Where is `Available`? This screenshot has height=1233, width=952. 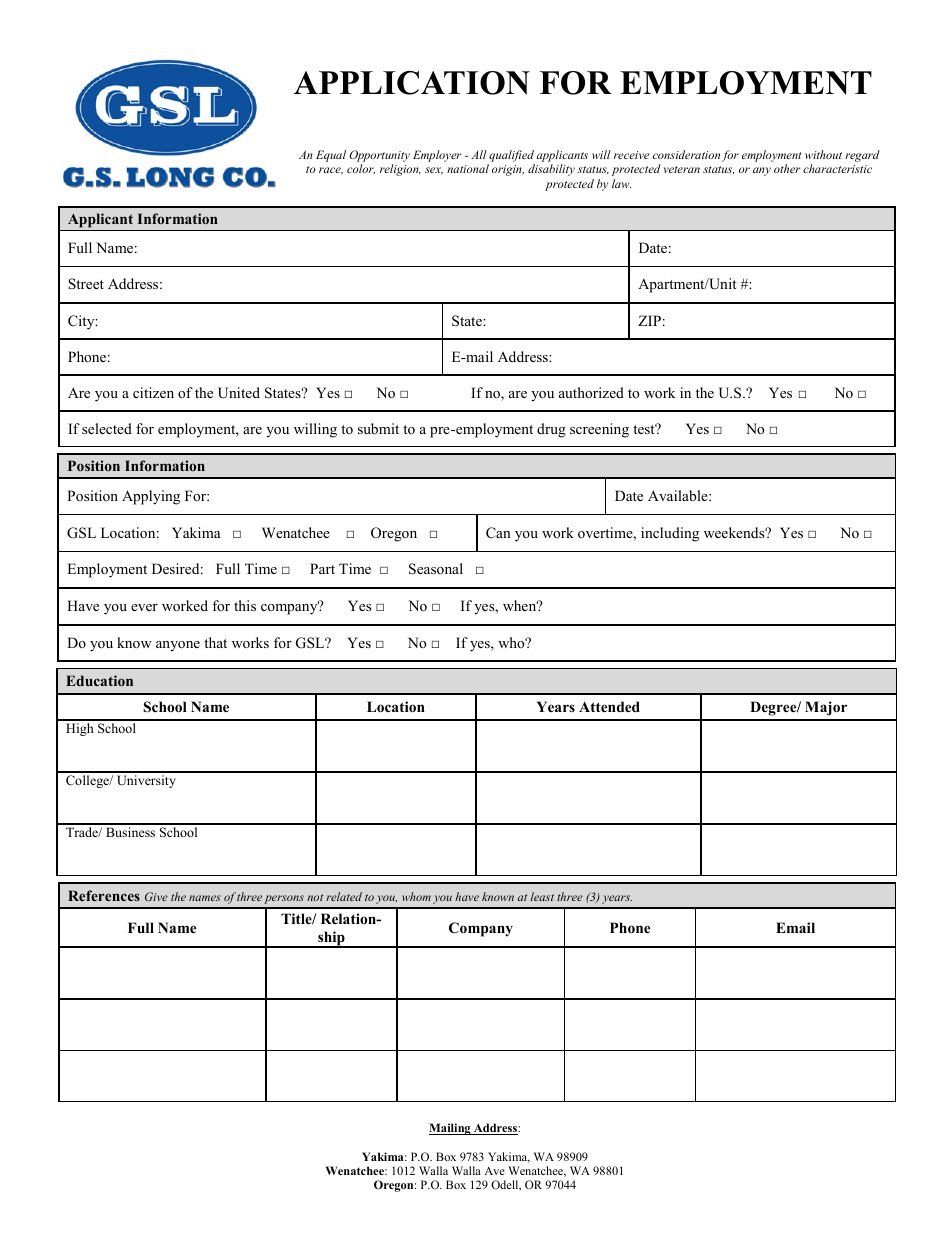
Available is located at coordinates (679, 495).
